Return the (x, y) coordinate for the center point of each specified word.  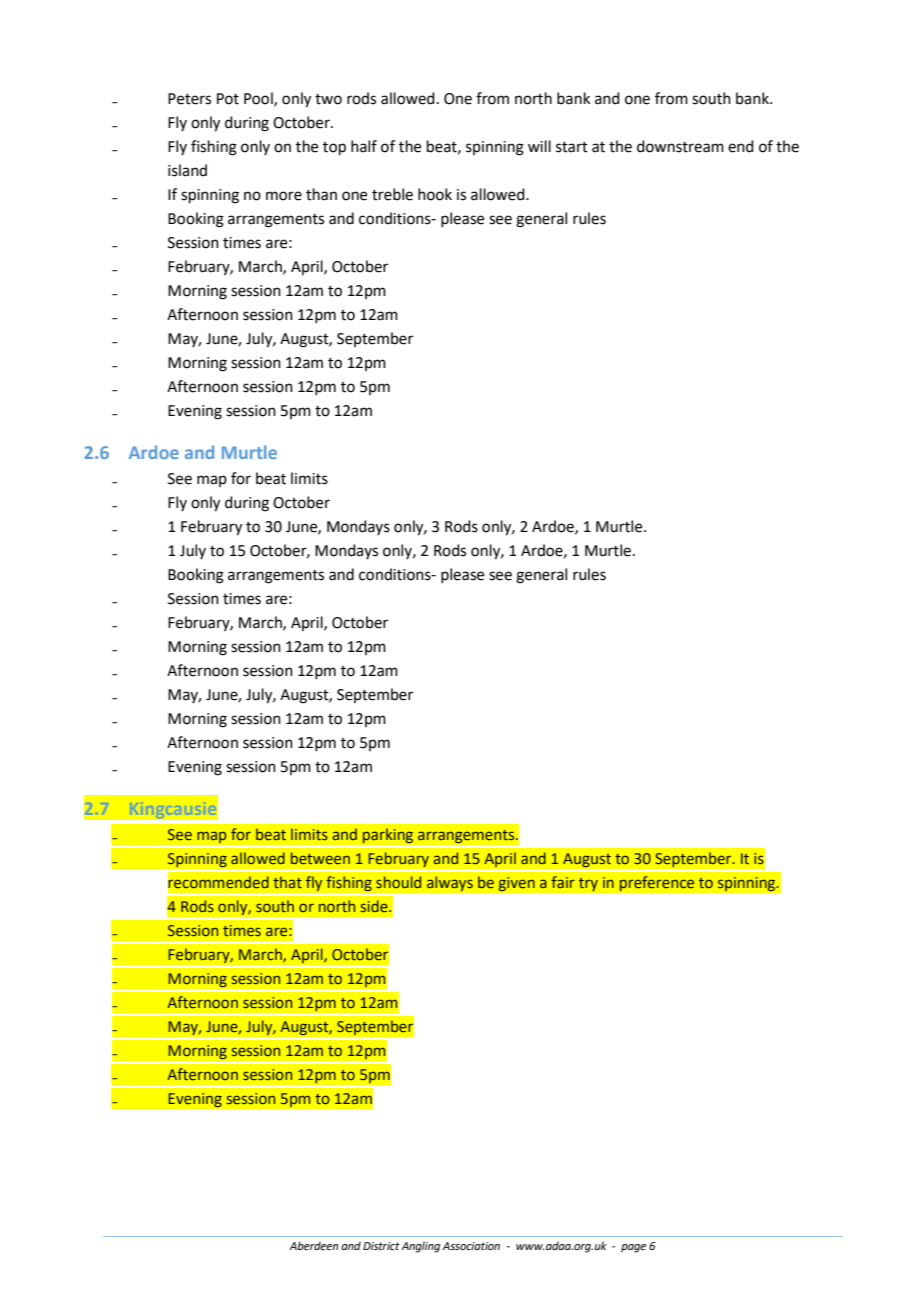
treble (392, 194)
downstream (680, 146)
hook (435, 194)
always (449, 884)
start (572, 147)
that (287, 882)
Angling (420, 1247)
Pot (228, 99)
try (588, 884)
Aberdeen (313, 1245)
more (284, 196)
